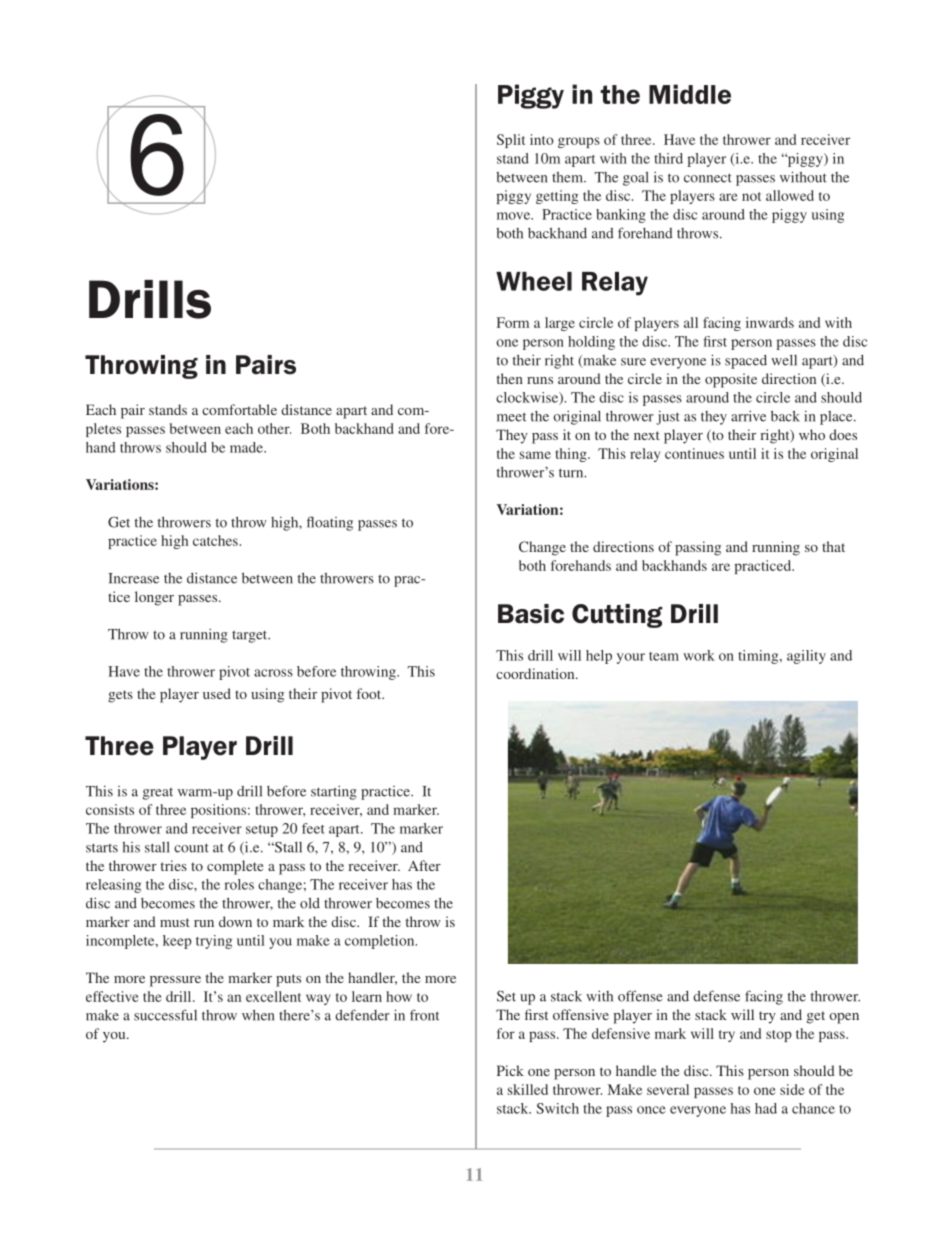 The height and width of the screenshot is (1233, 952). What do you see at coordinates (833, 546) in the screenshot?
I see `that` at bounding box center [833, 546].
